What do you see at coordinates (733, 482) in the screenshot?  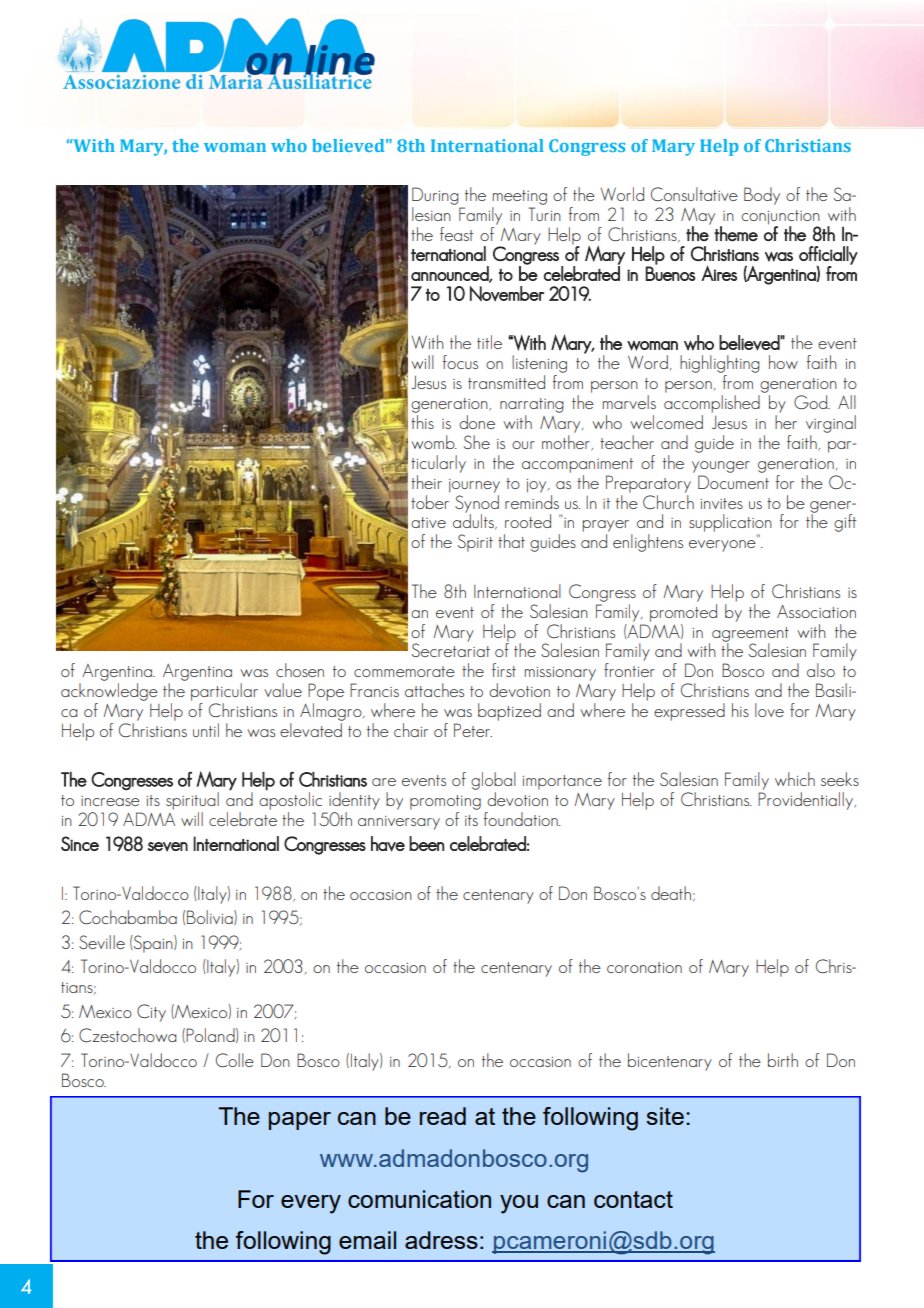 I see `Document` at bounding box center [733, 482].
